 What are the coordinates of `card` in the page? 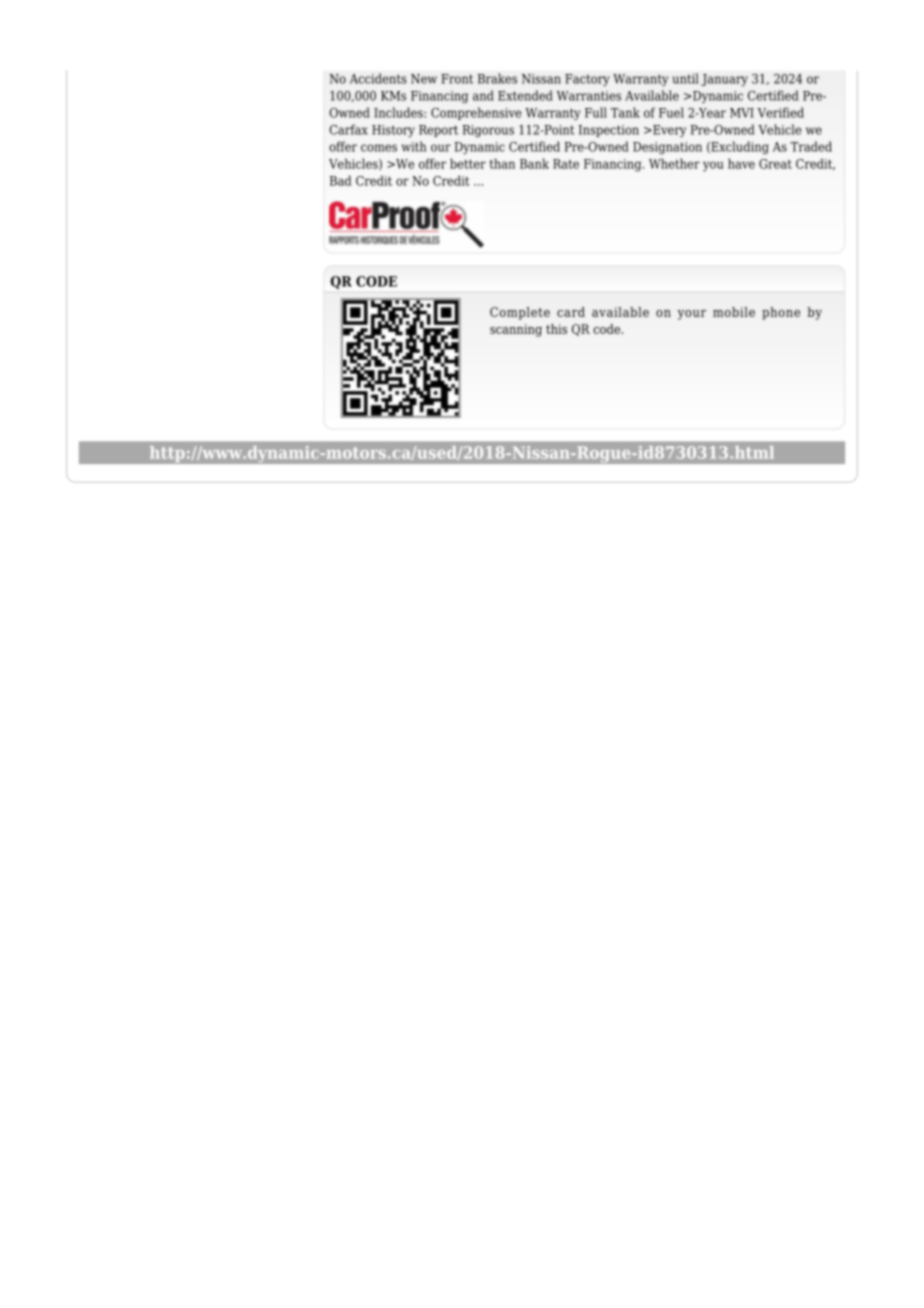 It's located at (571, 312).
